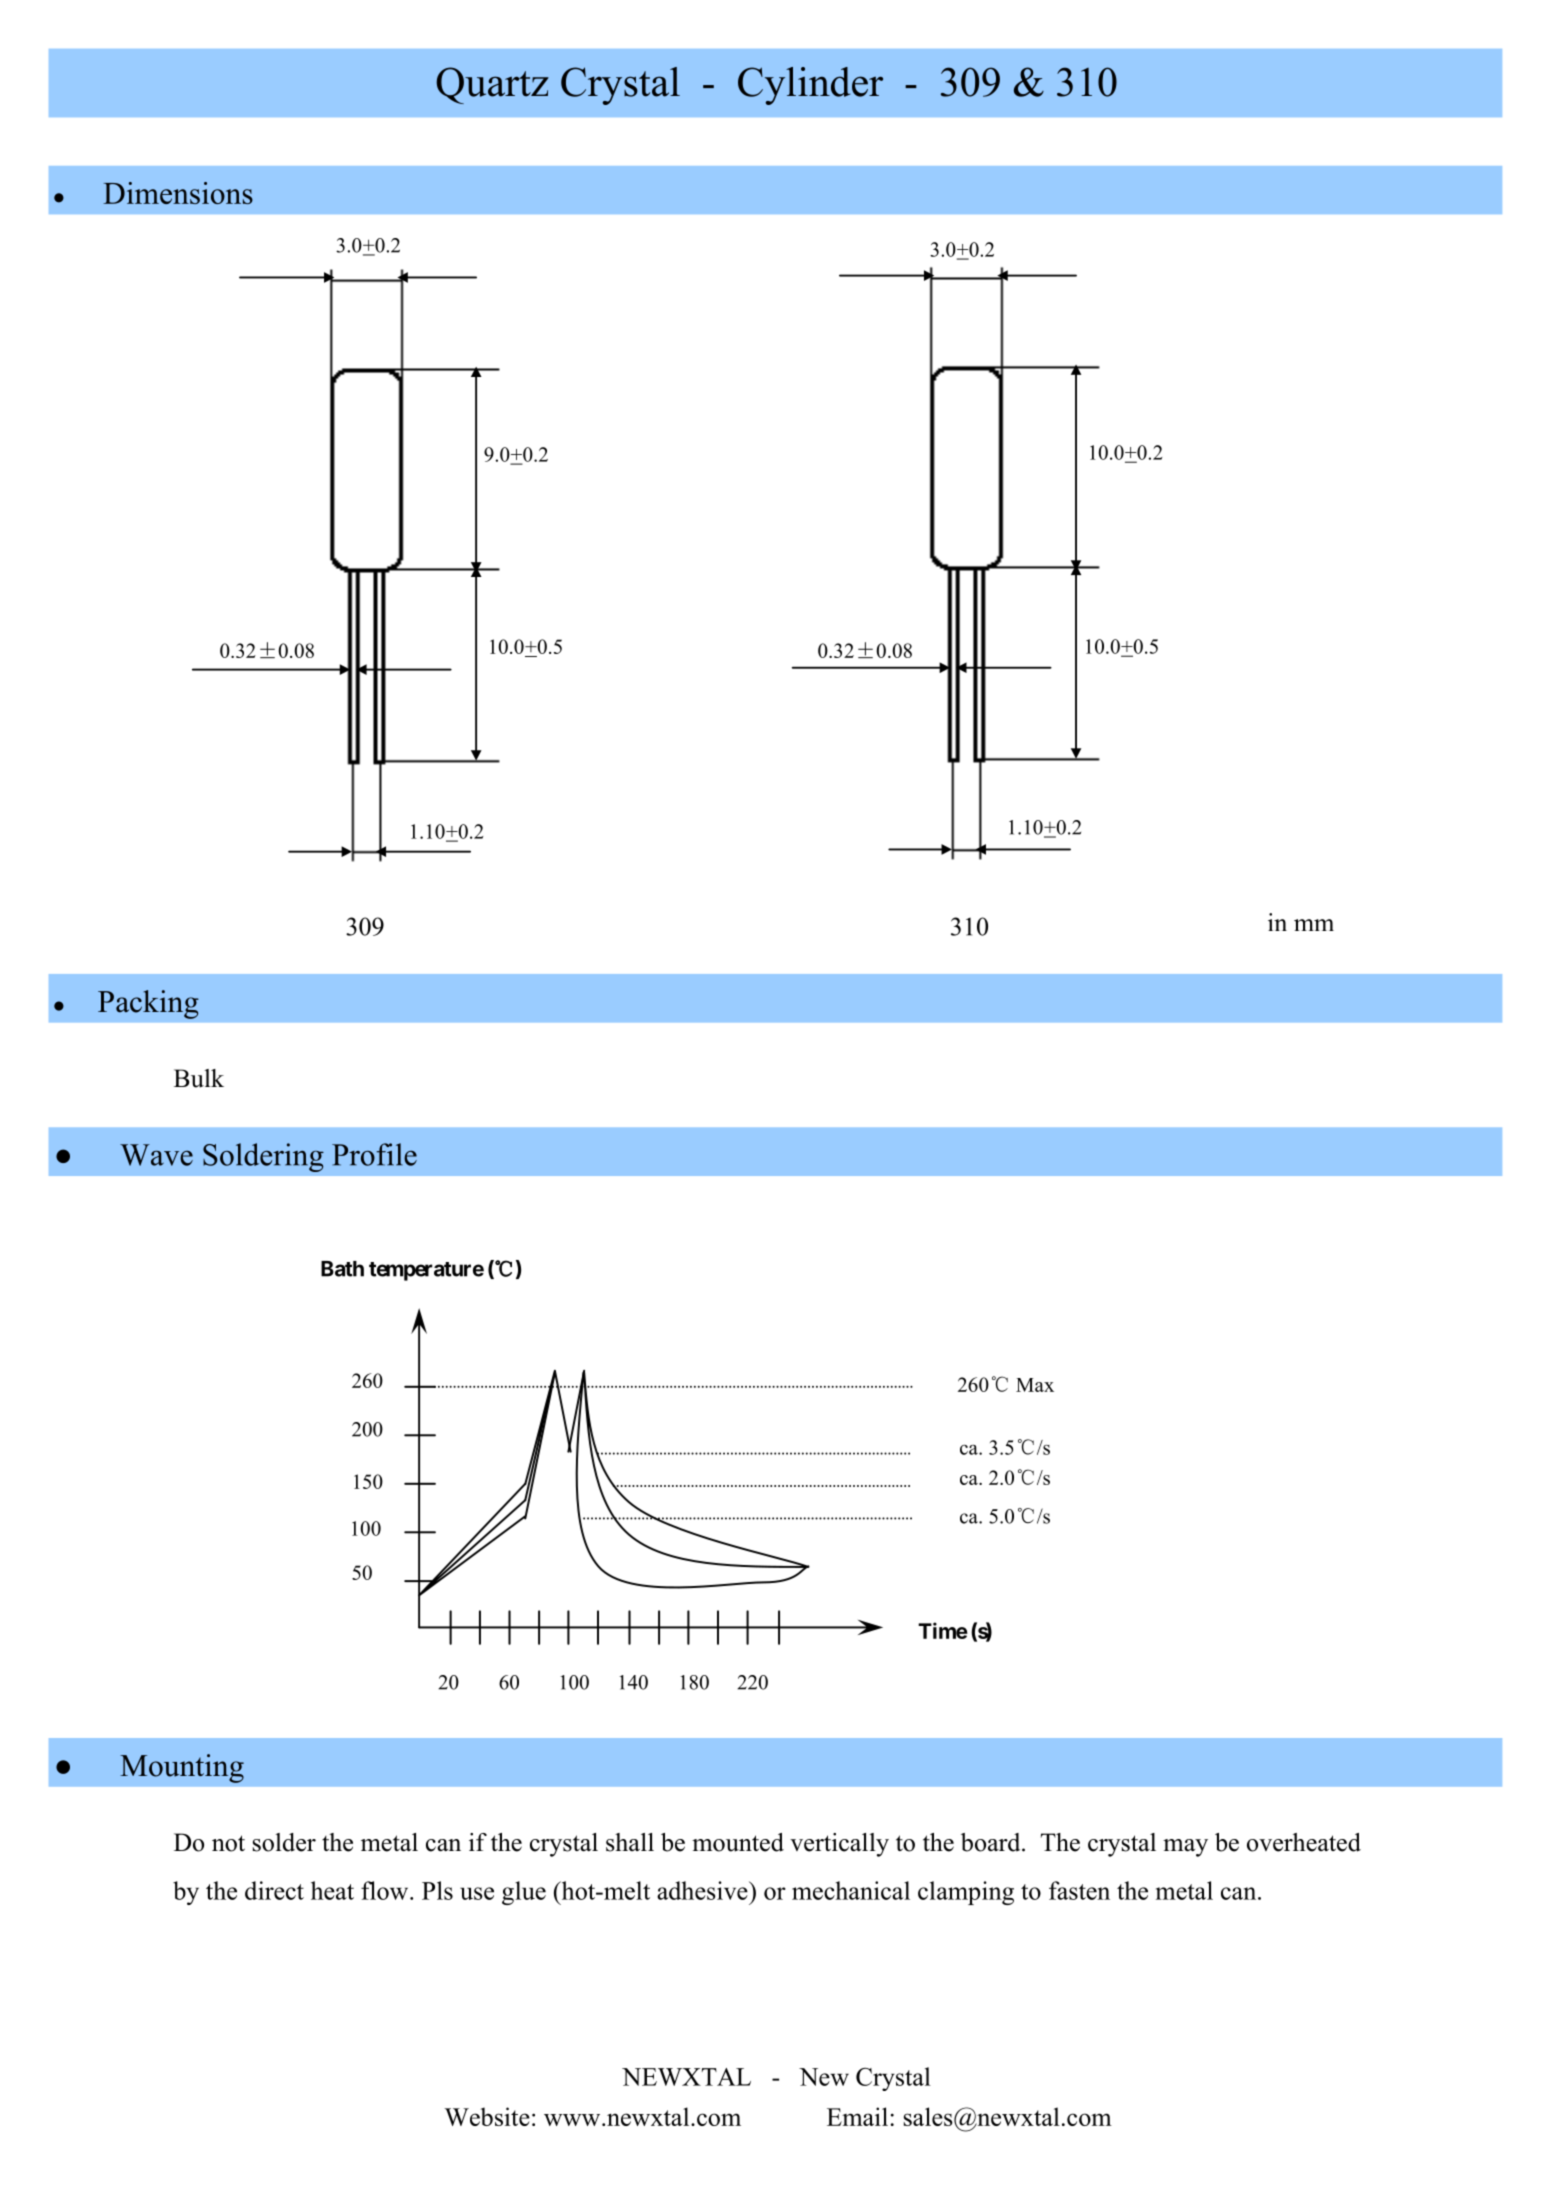 The height and width of the screenshot is (2210, 1562). Describe the element at coordinates (199, 1078) in the screenshot. I see `Bulk` at that location.
